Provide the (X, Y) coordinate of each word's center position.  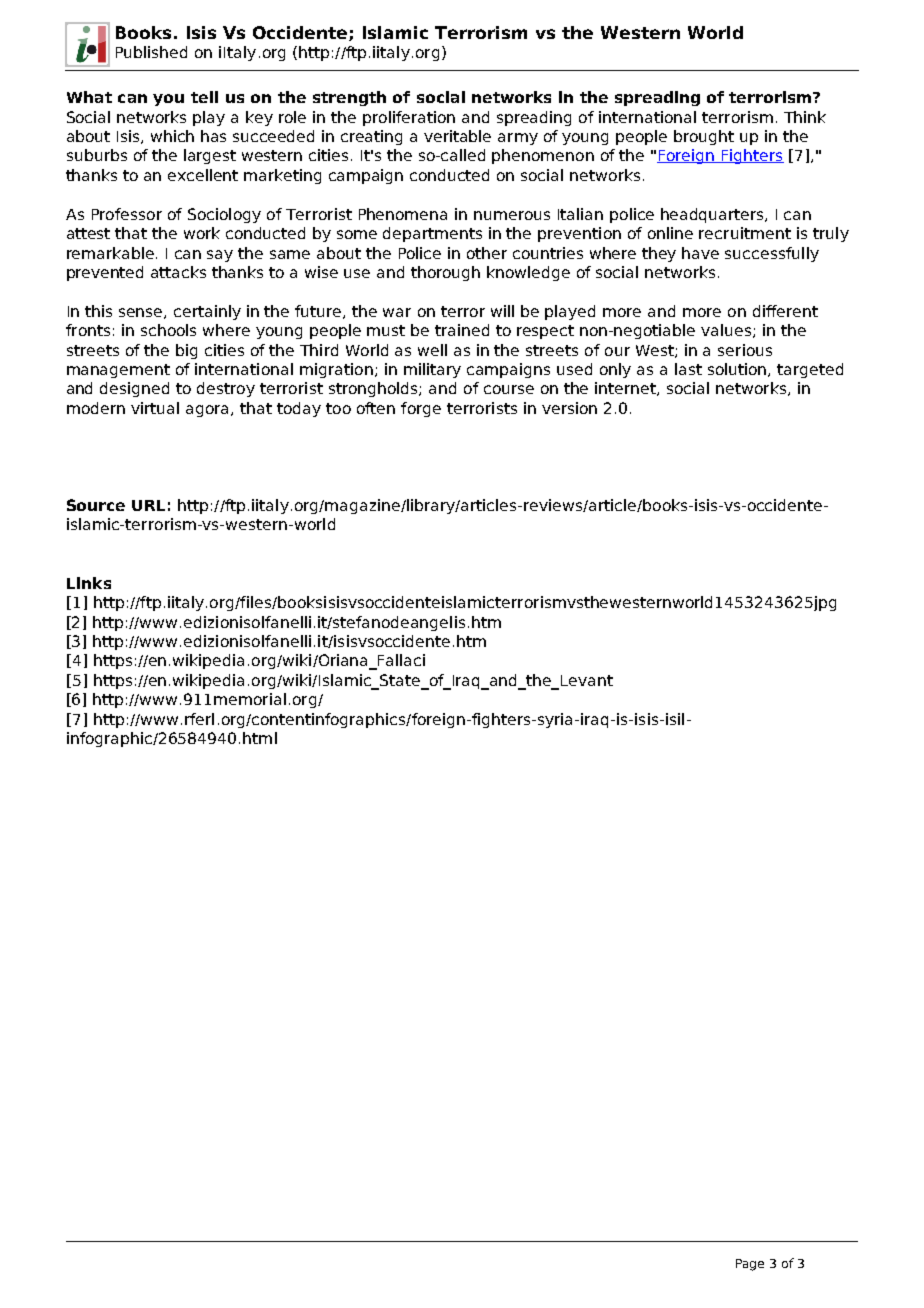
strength (349, 98)
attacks (178, 272)
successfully (772, 254)
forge (421, 409)
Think (805, 117)
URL (148, 505)
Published (151, 52)
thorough (445, 273)
